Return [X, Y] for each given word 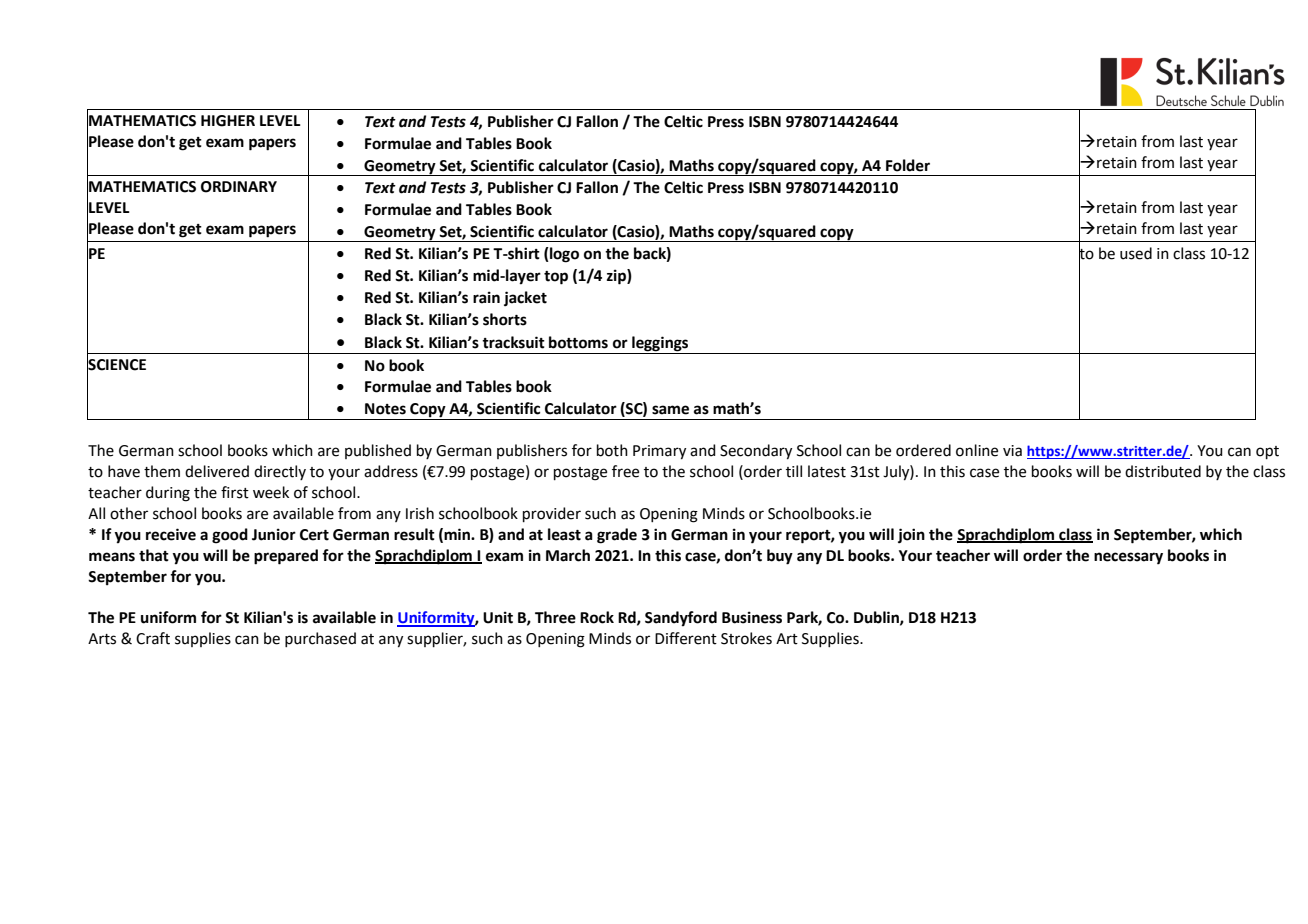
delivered [217, 471]
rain [486, 297]
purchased [320, 639]
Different [686, 638]
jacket [525, 299]
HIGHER [228, 121]
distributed [1163, 471]
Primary [659, 452]
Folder [908, 165]
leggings [660, 344]
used [1136, 253]
